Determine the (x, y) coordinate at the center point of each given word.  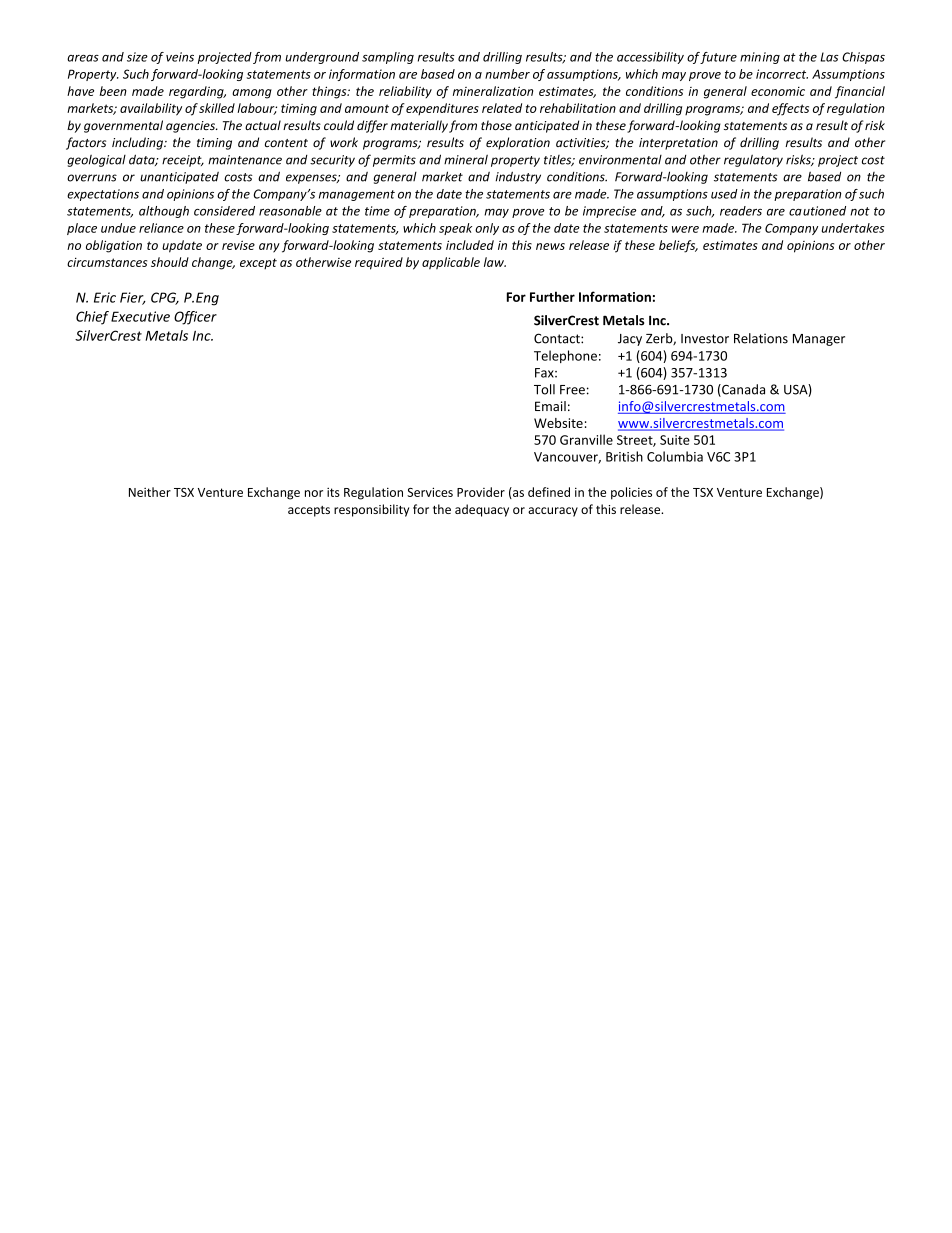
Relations (761, 338)
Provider (481, 492)
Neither (150, 492)
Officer (195, 318)
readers (741, 211)
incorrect (782, 74)
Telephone (565, 356)
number (507, 74)
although (164, 212)
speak (455, 229)
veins (180, 57)
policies (631, 493)
